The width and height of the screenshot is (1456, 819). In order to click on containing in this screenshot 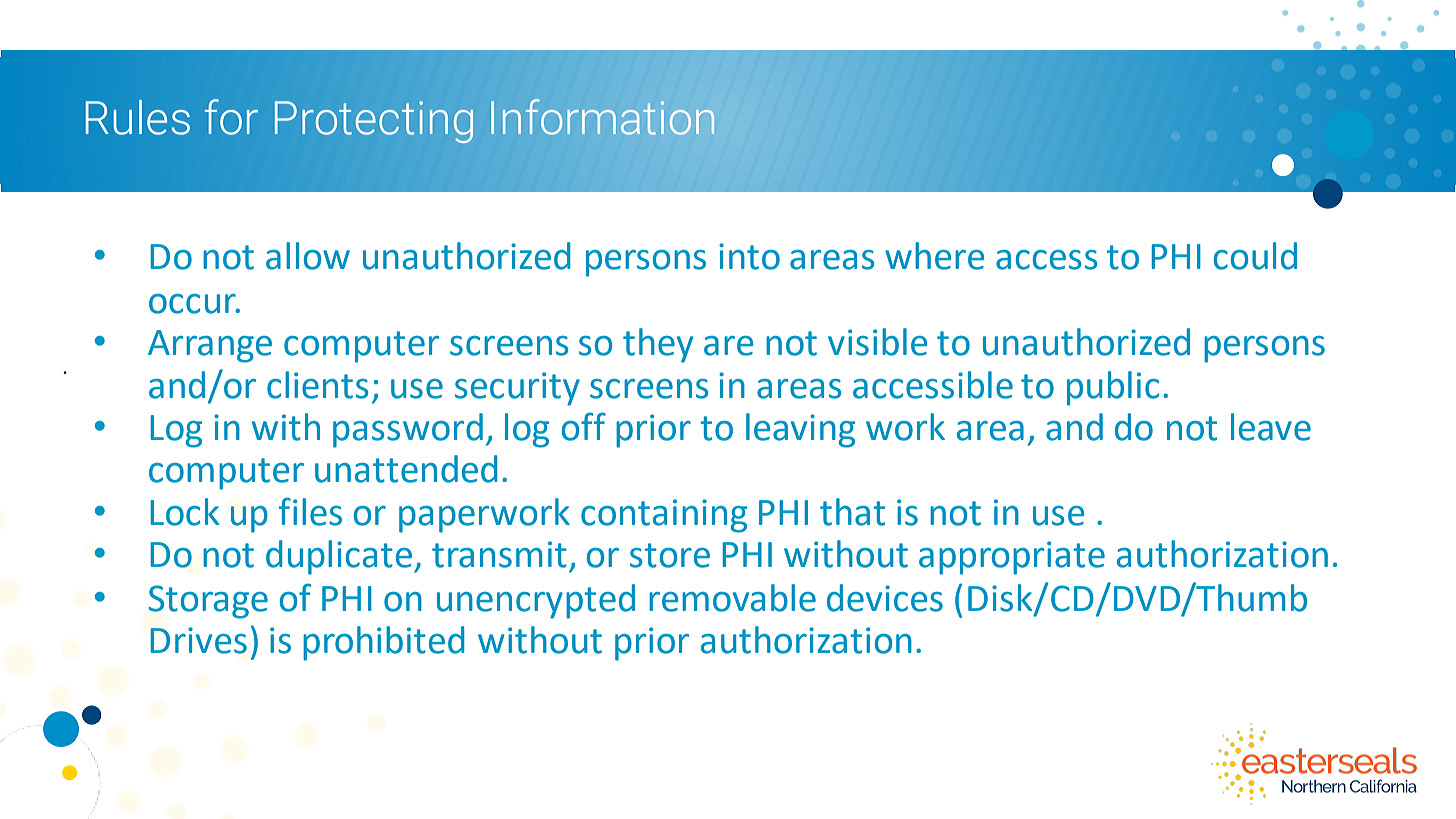, I will do `click(664, 516)`.
